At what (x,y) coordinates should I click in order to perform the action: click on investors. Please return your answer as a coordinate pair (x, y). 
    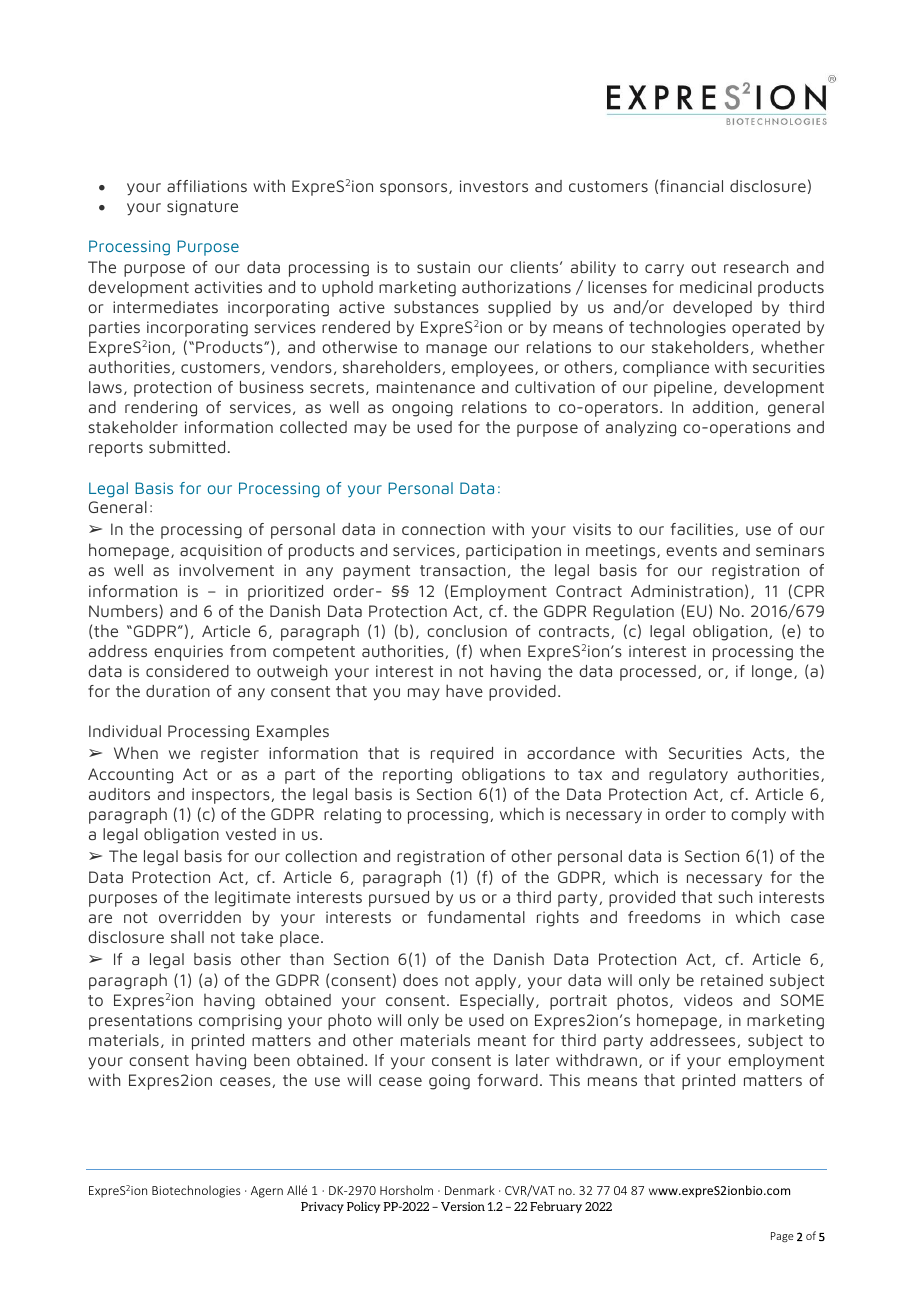
    Looking at the image, I should click on (494, 186).
